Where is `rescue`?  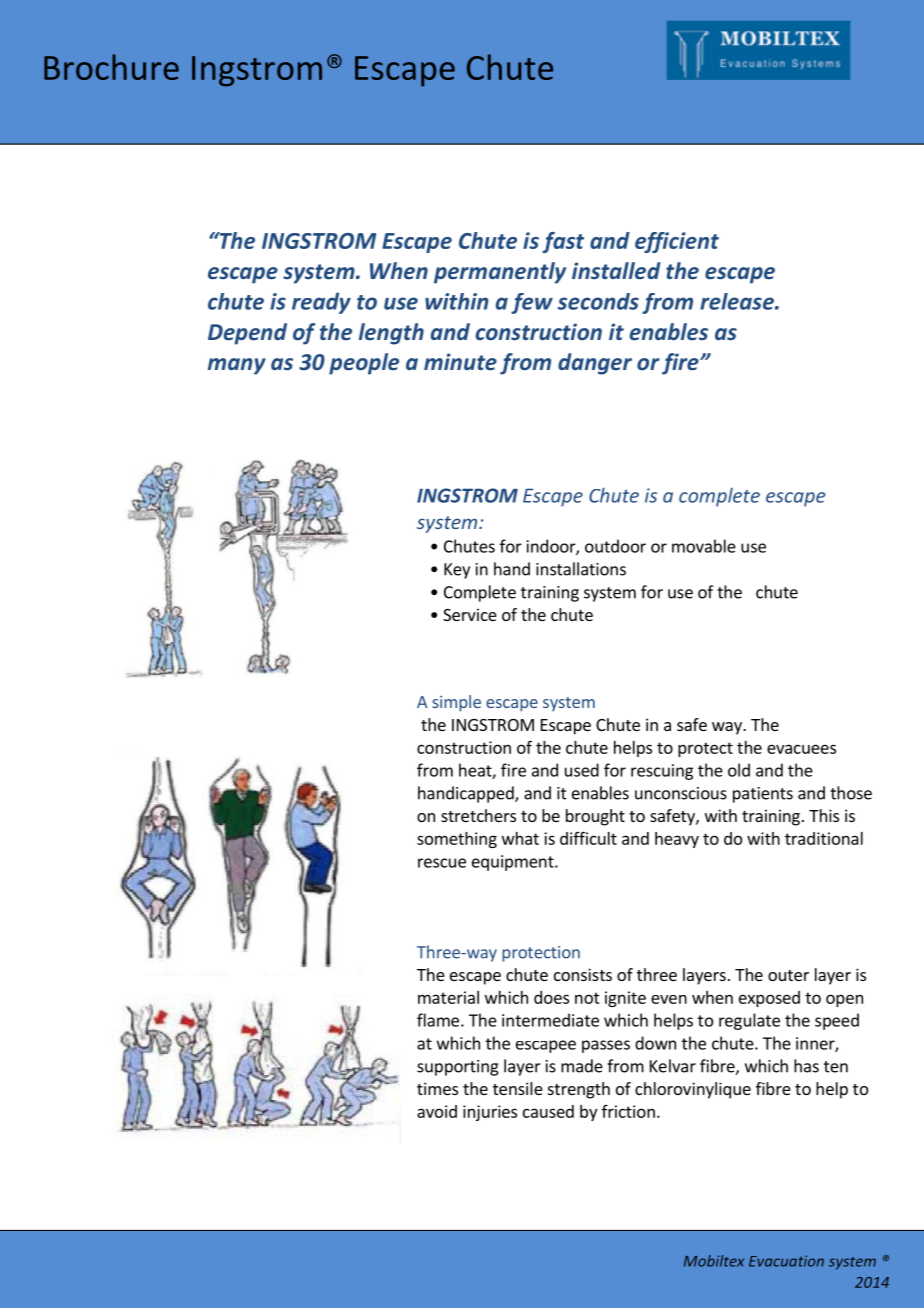
rescue is located at coordinates (442, 863).
